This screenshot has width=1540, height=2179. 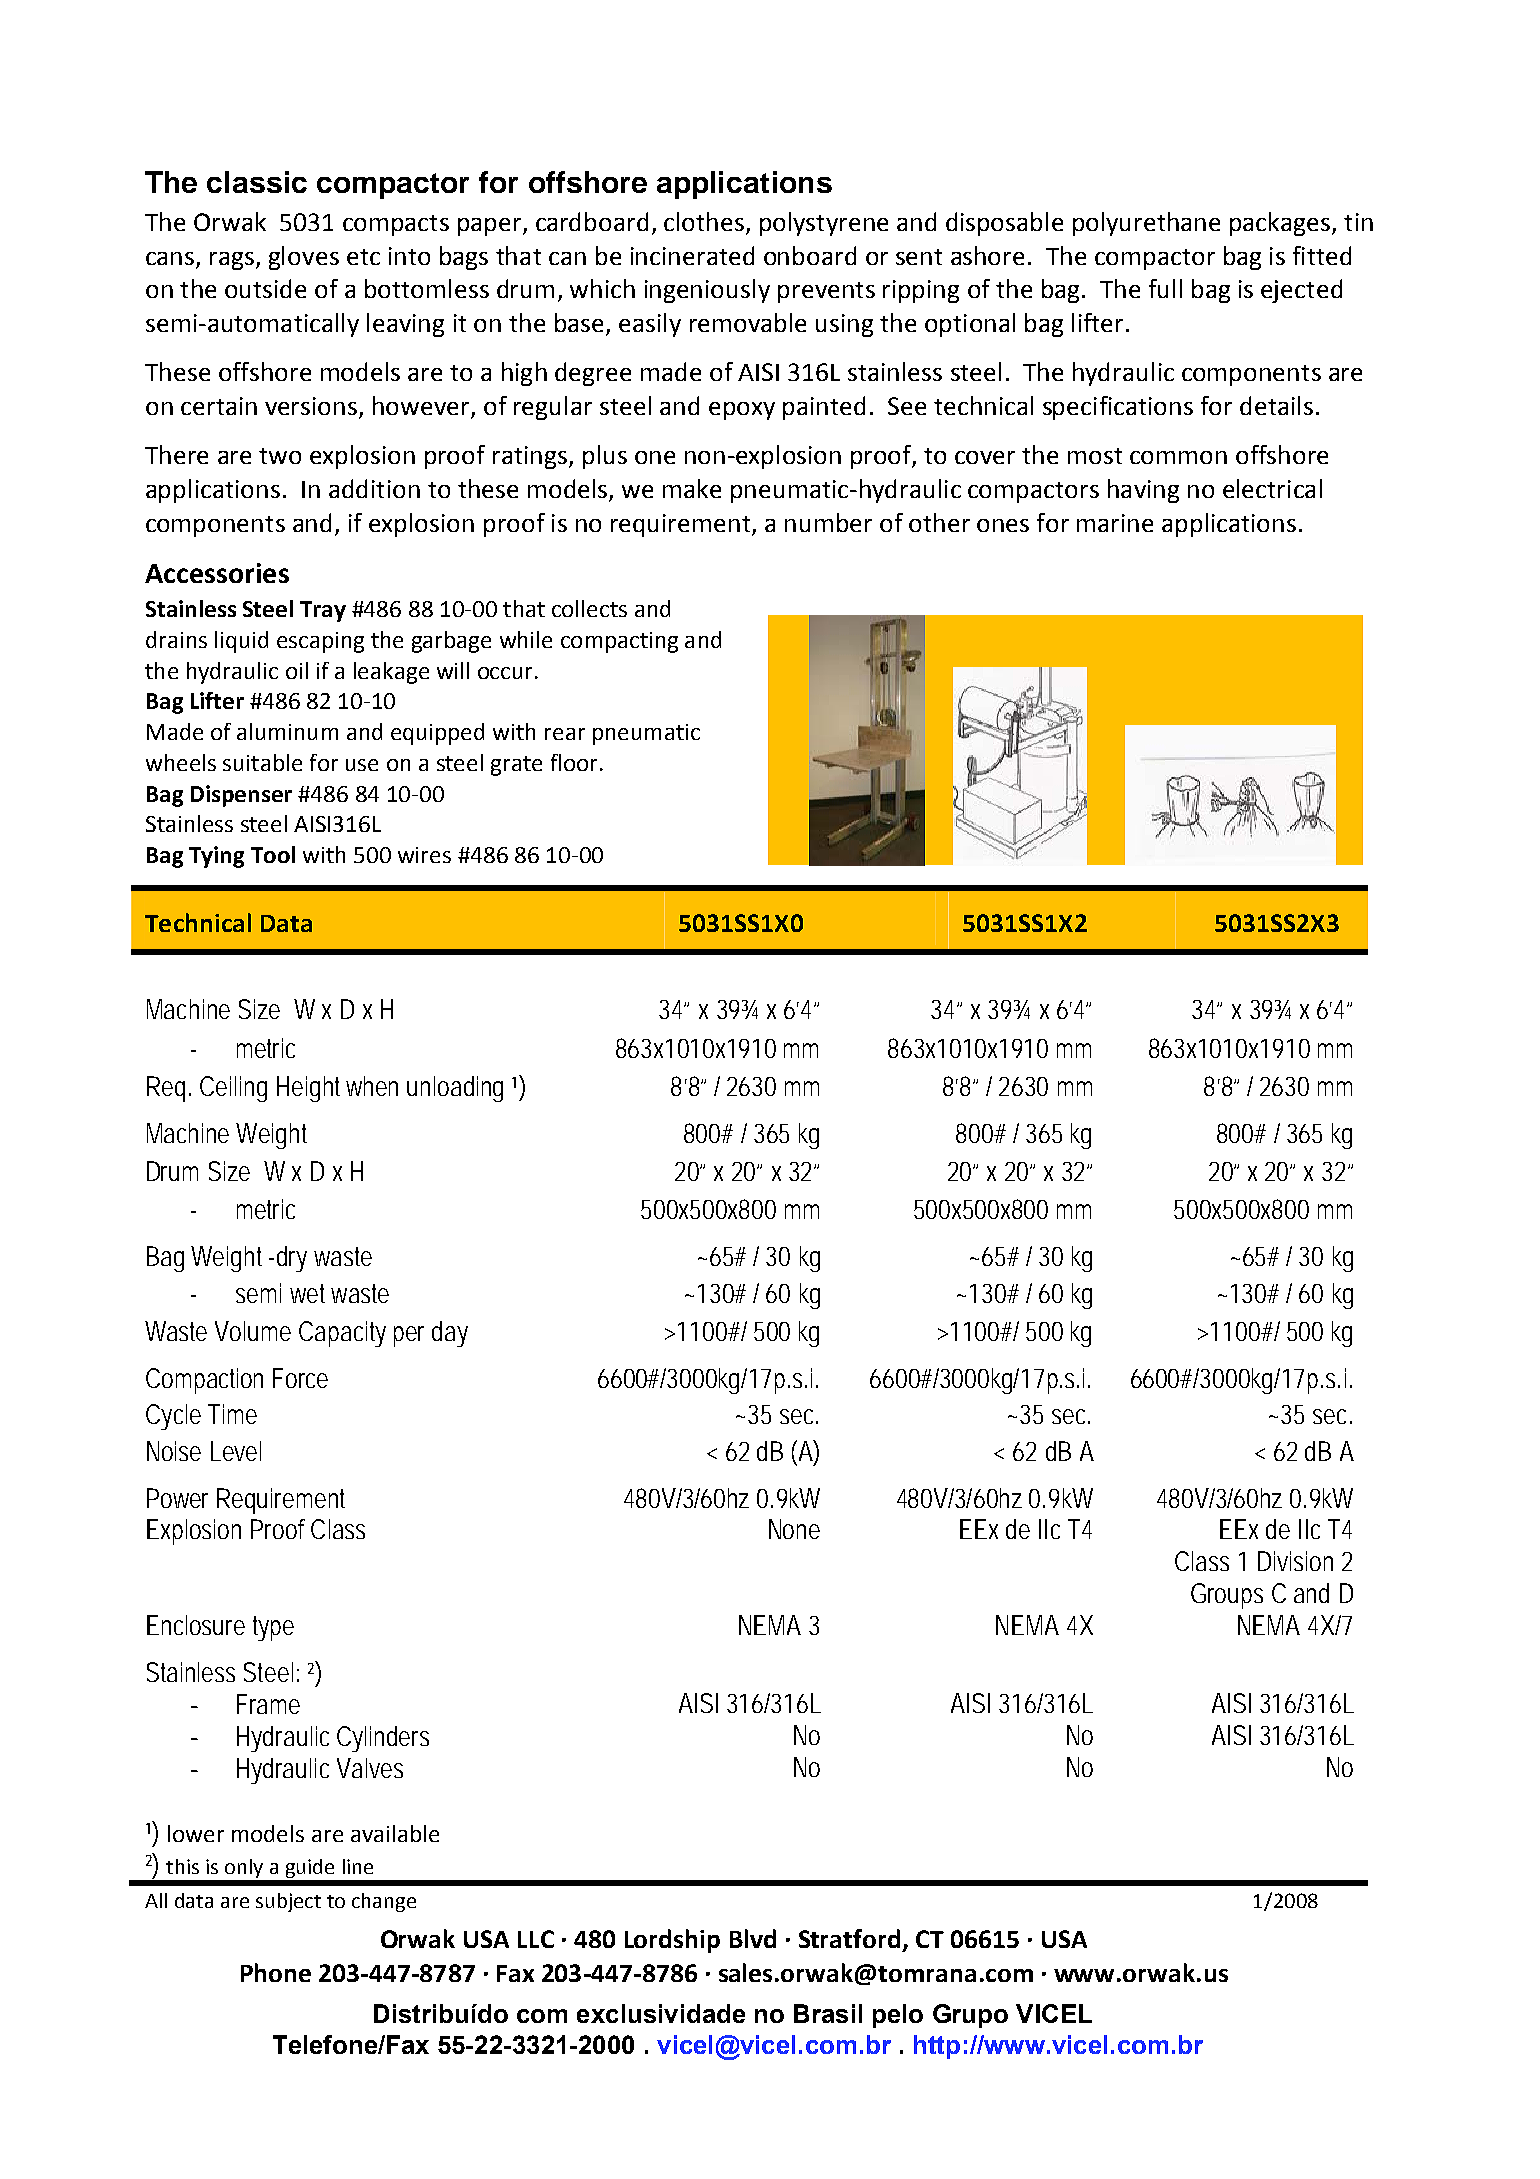 What do you see at coordinates (1165, 288) in the screenshot?
I see `full` at bounding box center [1165, 288].
